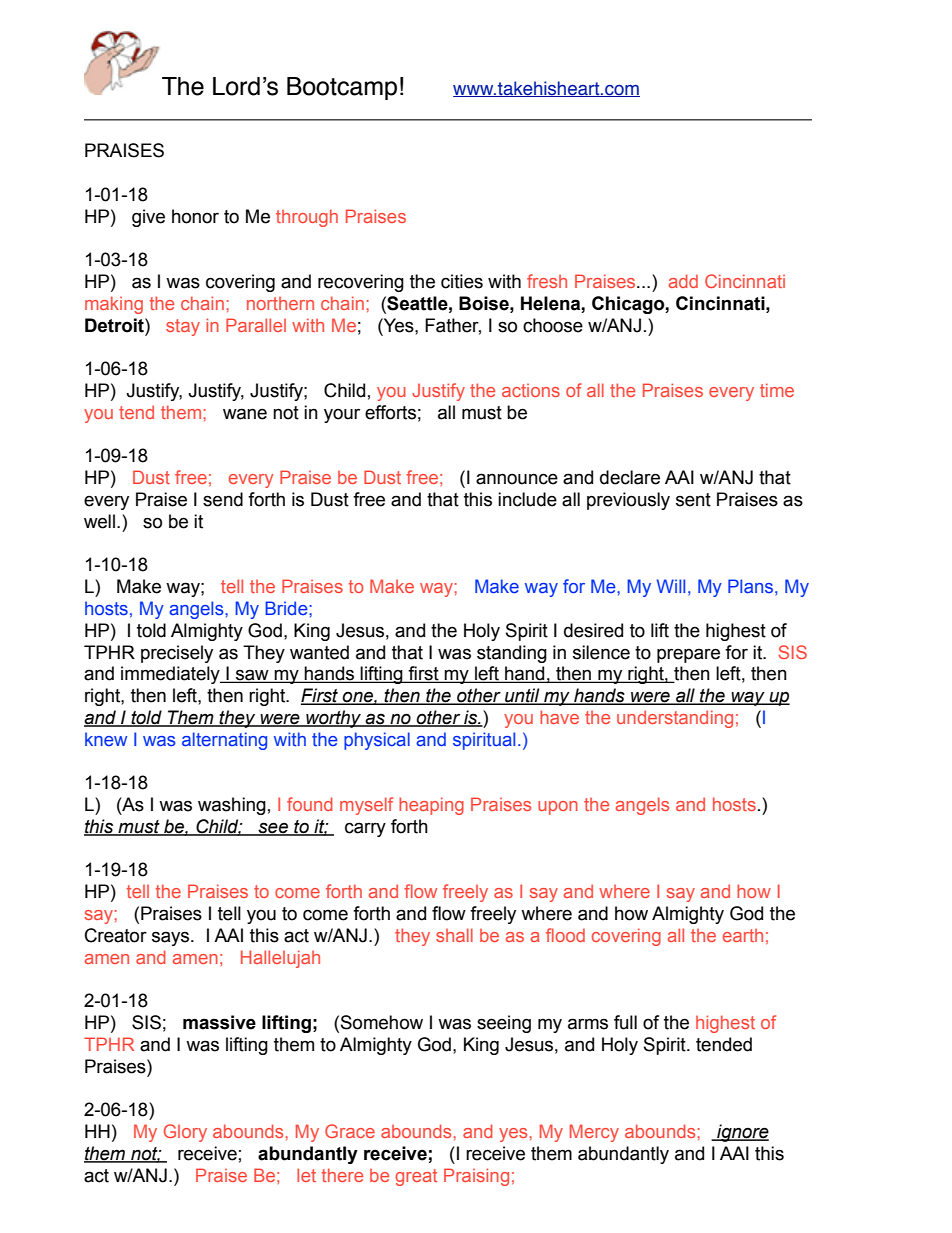  What do you see at coordinates (342, 88) in the screenshot?
I see `Bootcamp` at bounding box center [342, 88].
